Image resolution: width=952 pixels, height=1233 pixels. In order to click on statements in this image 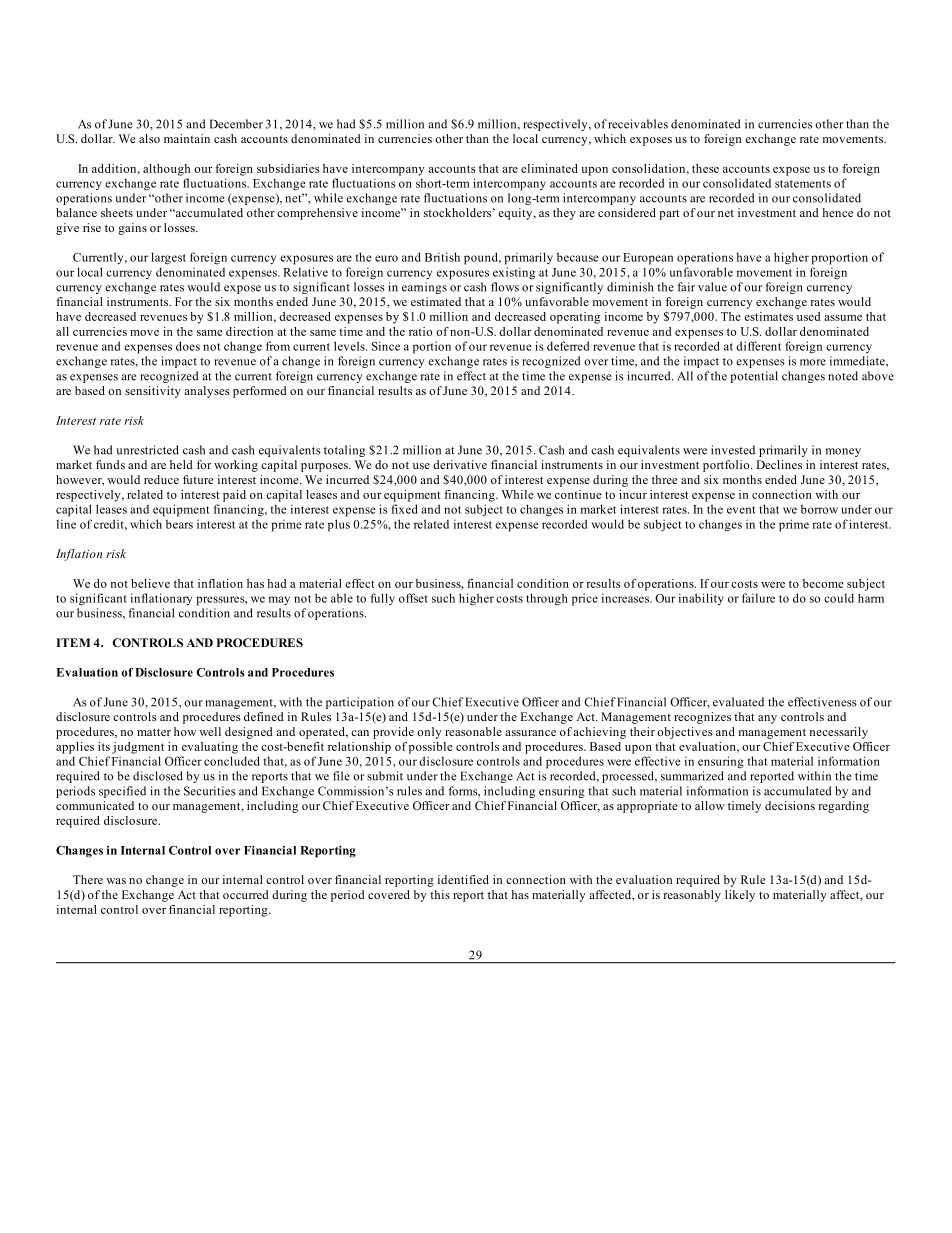, I will do `click(803, 184)`.
